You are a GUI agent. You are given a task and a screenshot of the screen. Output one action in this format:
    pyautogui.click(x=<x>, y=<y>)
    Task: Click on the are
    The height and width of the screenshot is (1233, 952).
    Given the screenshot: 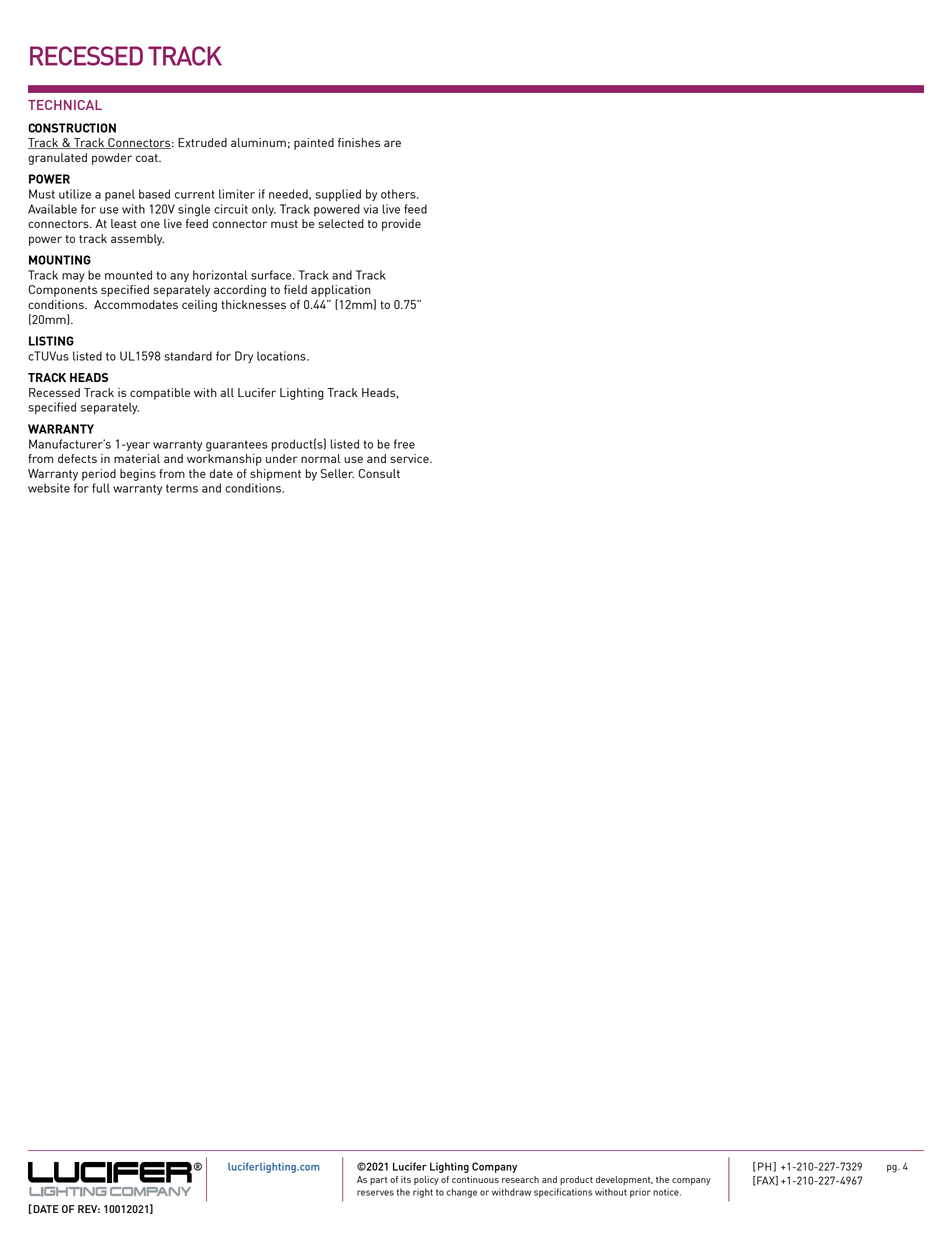 What is the action you would take?
    pyautogui.click(x=392, y=143)
